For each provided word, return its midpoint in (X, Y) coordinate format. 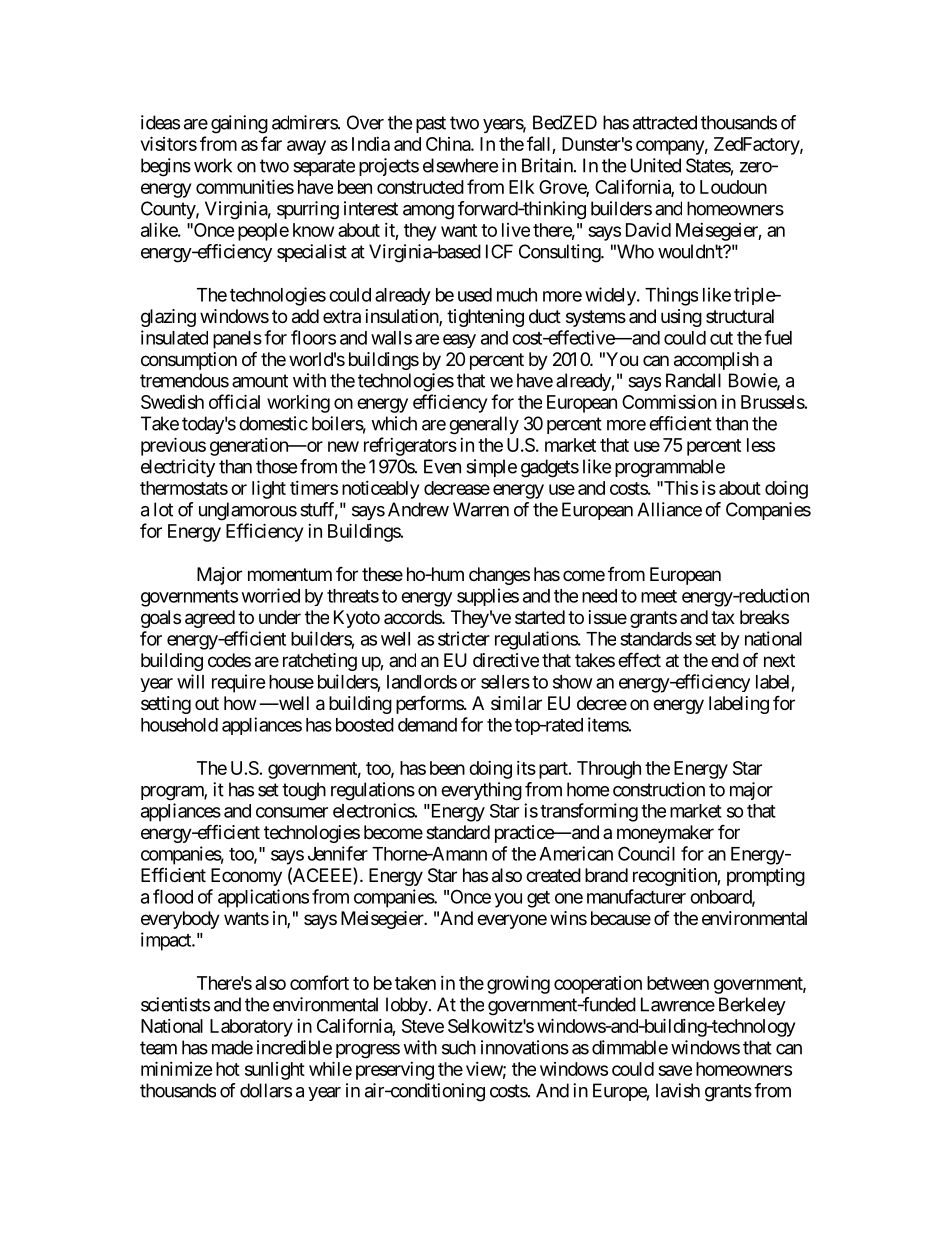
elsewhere (460, 165)
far (271, 143)
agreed (210, 619)
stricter (464, 638)
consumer (292, 812)
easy (459, 341)
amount (260, 381)
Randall (693, 380)
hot (228, 1069)
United (656, 165)
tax (723, 617)
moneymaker (665, 834)
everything (481, 791)
